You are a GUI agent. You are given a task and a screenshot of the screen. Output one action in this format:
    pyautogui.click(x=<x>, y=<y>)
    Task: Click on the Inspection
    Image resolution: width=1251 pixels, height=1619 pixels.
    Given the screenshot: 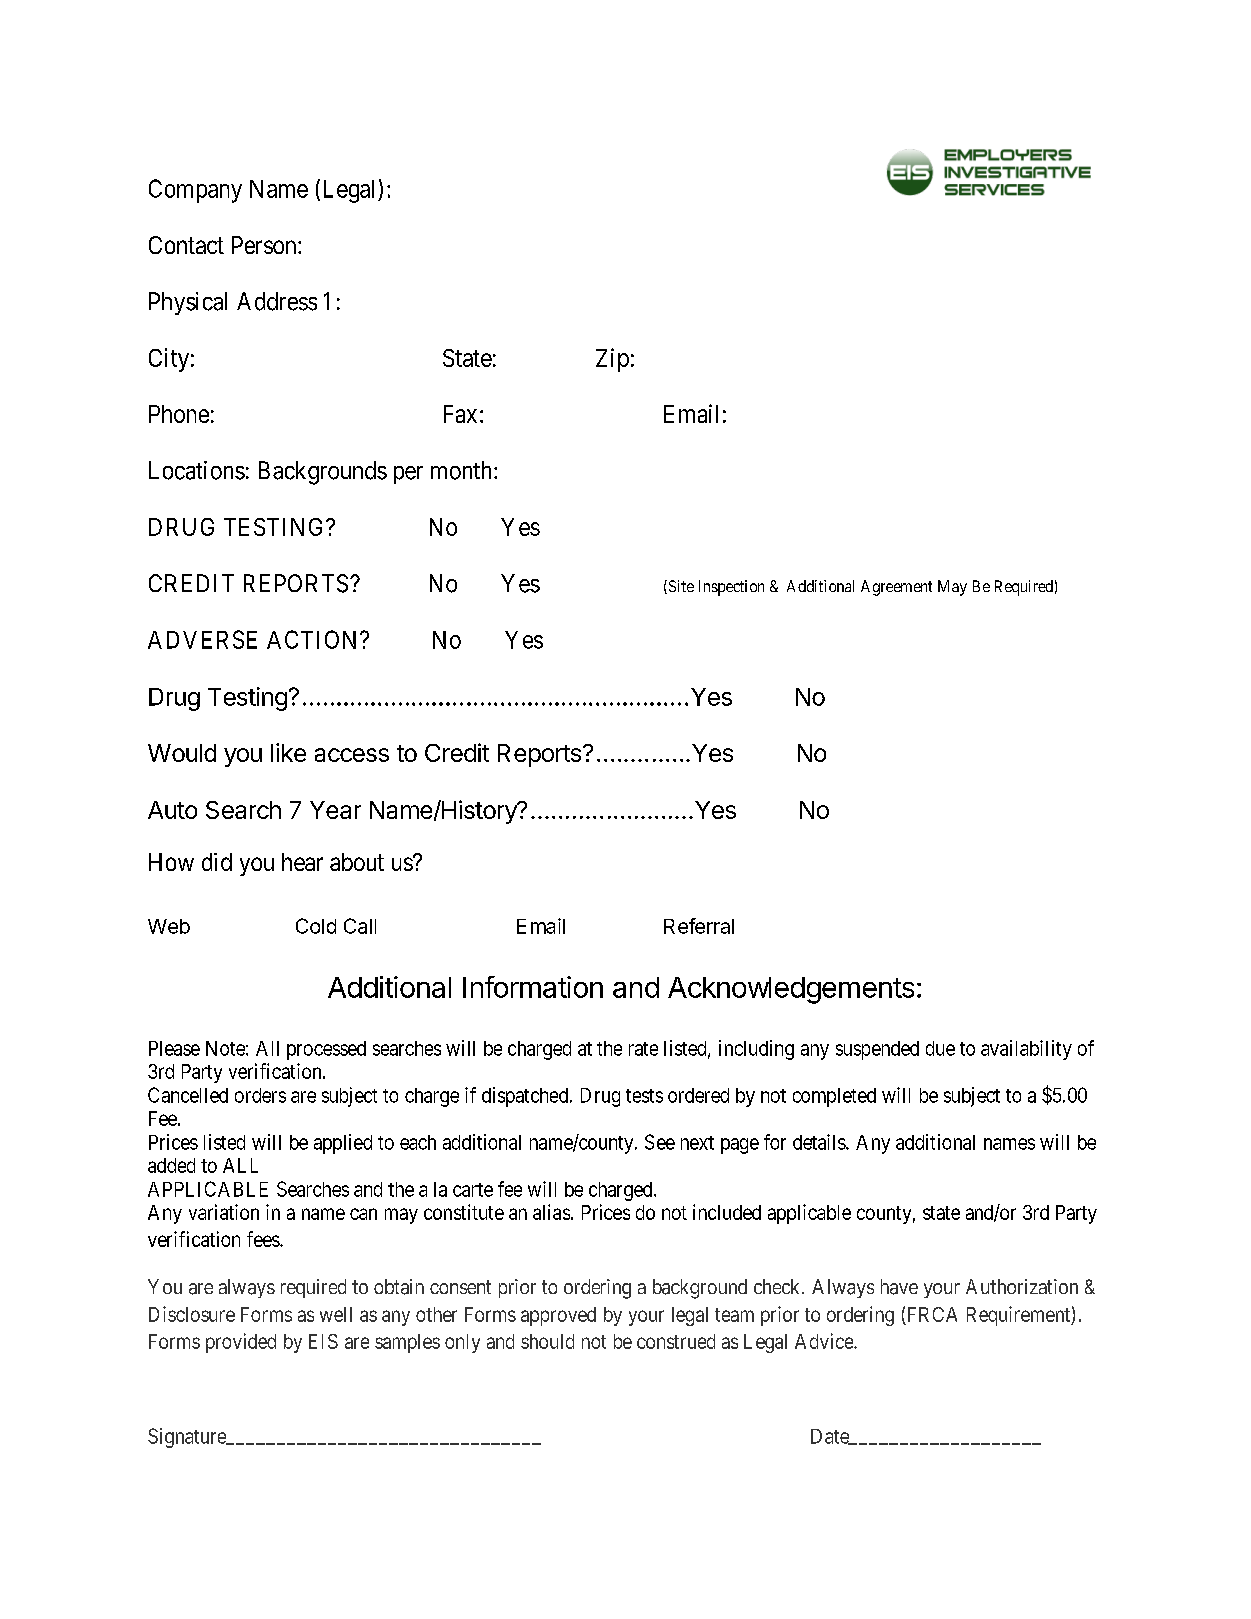 What is the action you would take?
    pyautogui.click(x=731, y=588)
